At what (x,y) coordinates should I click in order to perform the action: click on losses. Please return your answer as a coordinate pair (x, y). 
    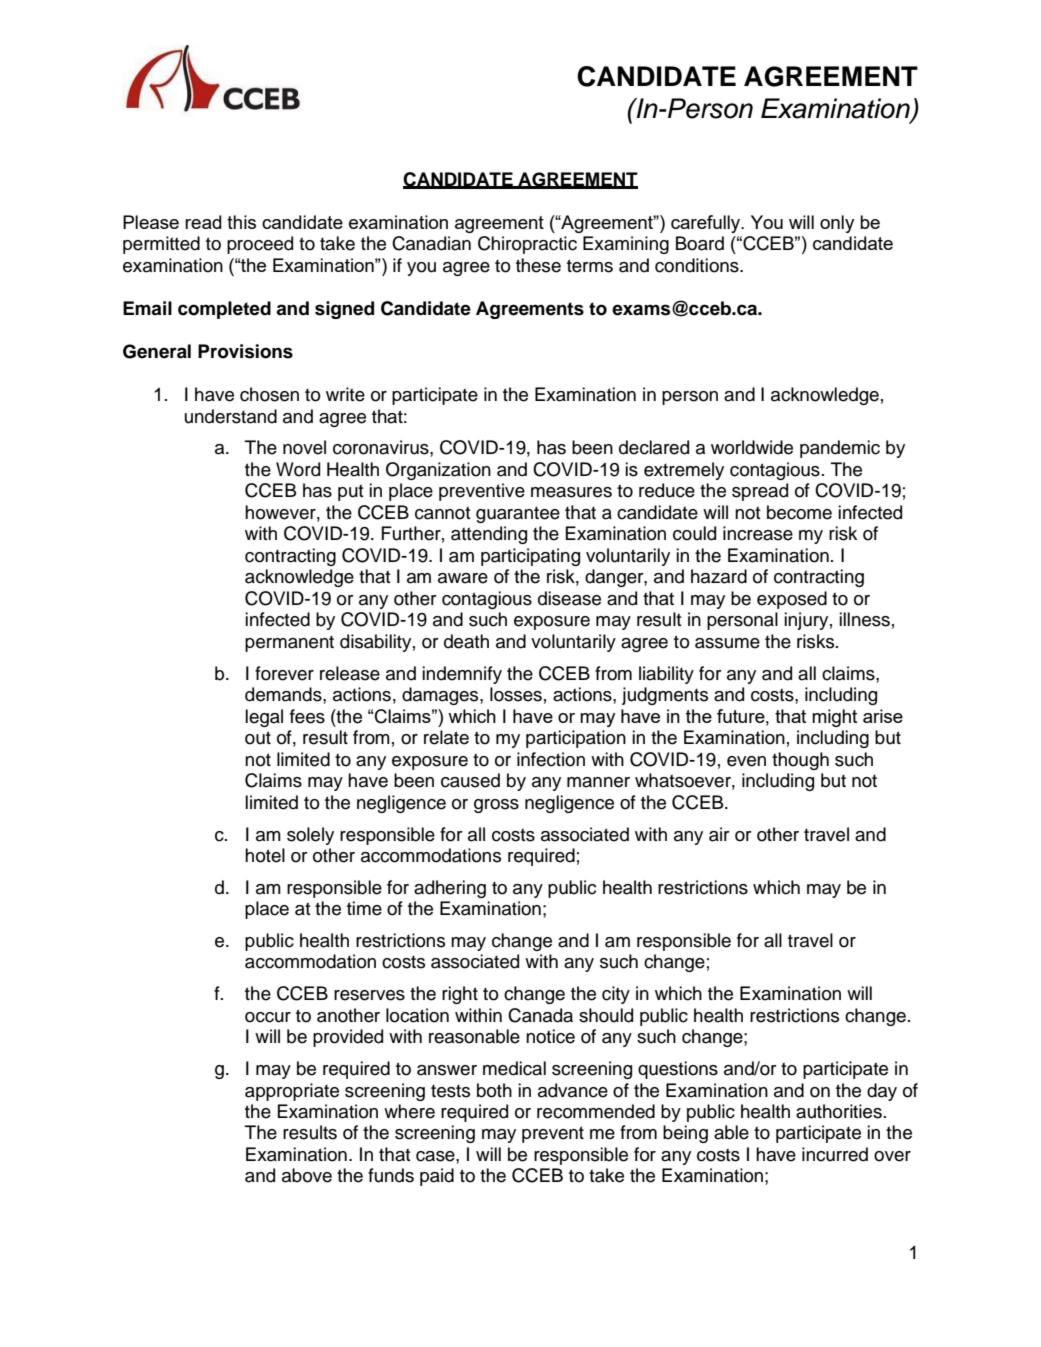
    Looking at the image, I should click on (516, 694).
